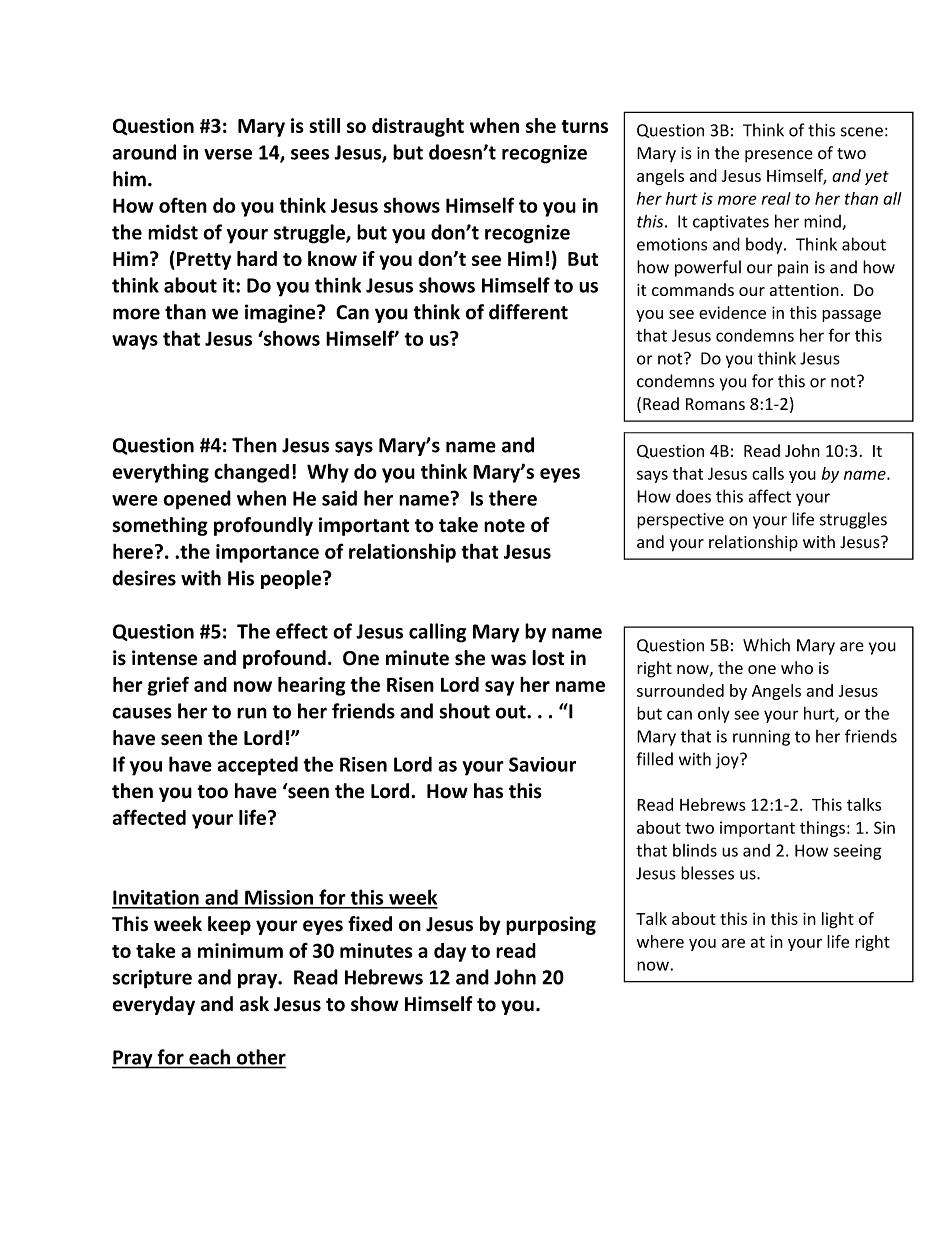  Describe the element at coordinates (838, 920) in the image. I see `light` at that location.
